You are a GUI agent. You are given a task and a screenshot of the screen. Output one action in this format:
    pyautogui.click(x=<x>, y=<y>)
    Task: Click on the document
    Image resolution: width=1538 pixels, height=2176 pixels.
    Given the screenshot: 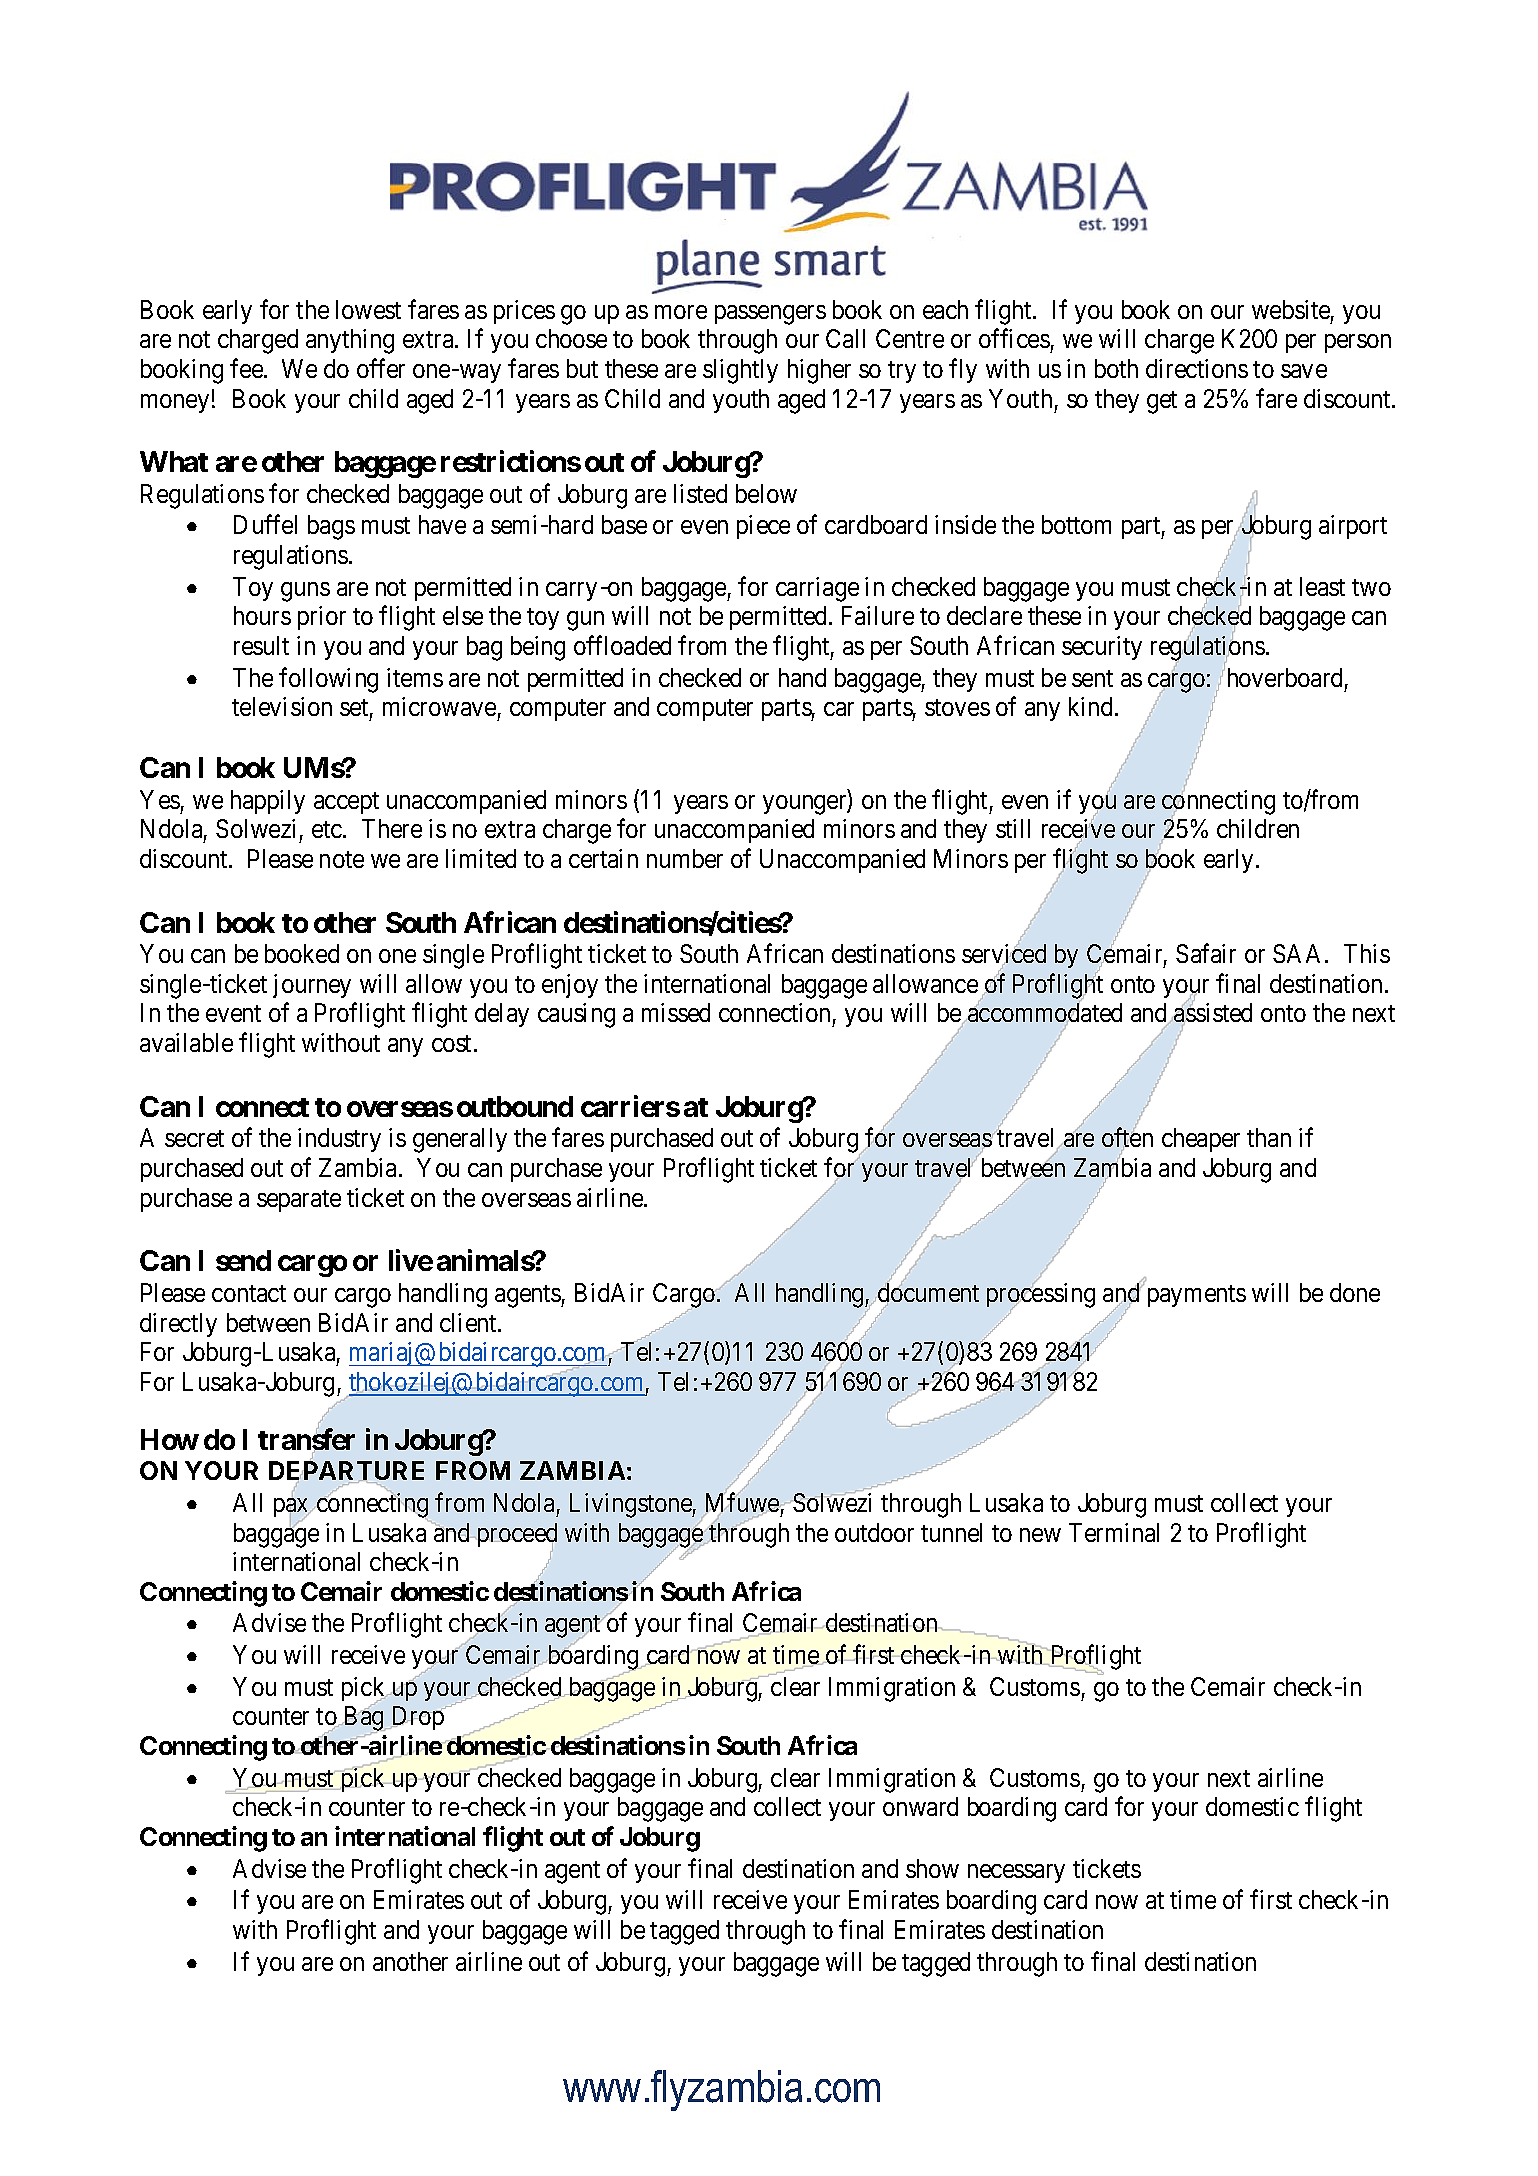 What is the action you would take?
    pyautogui.click(x=928, y=1292)
